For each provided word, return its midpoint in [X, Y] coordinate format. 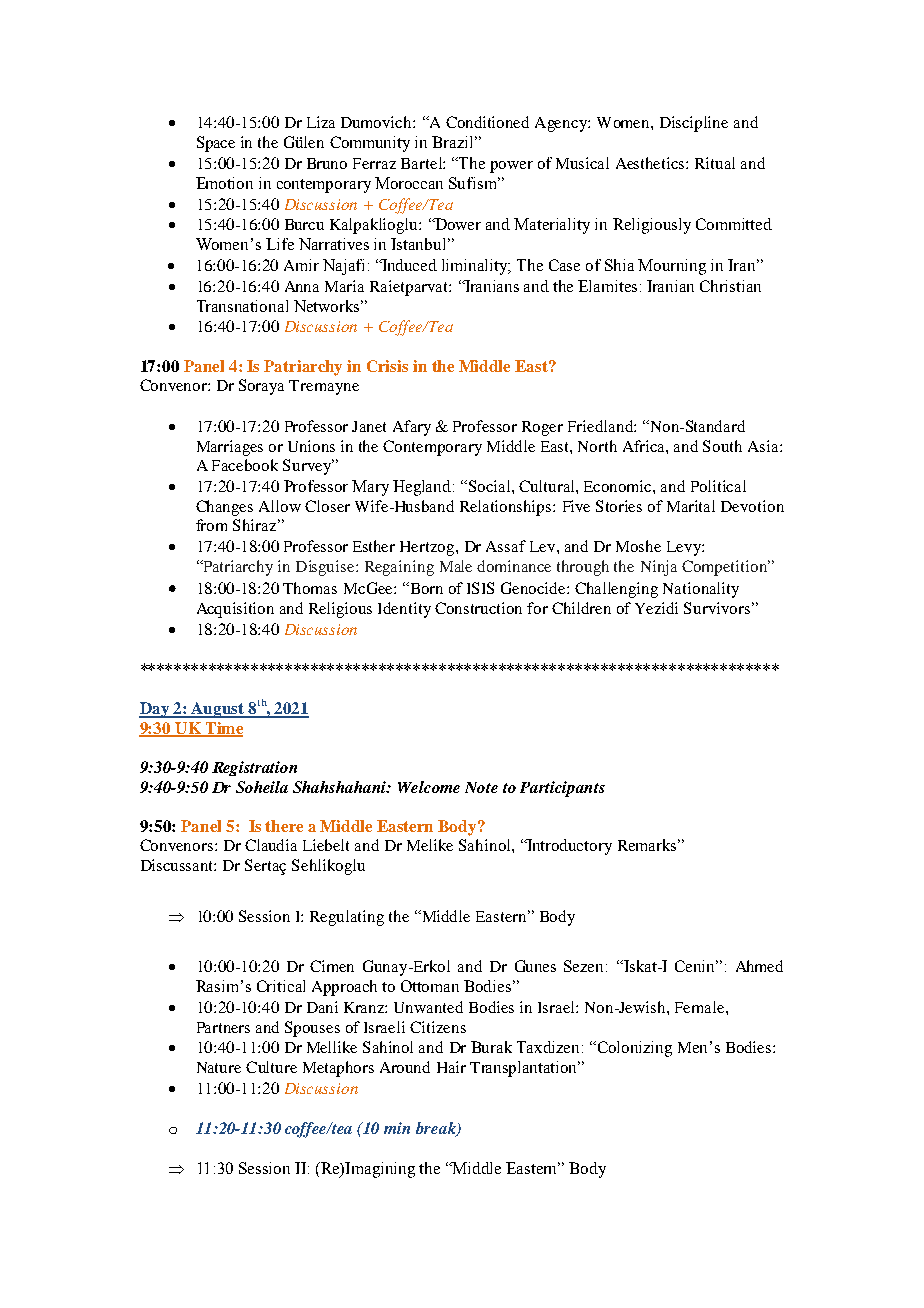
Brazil [454, 142]
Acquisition [235, 610]
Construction [478, 608]
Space [216, 144]
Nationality [701, 590]
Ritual [715, 163]
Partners [223, 1027]
